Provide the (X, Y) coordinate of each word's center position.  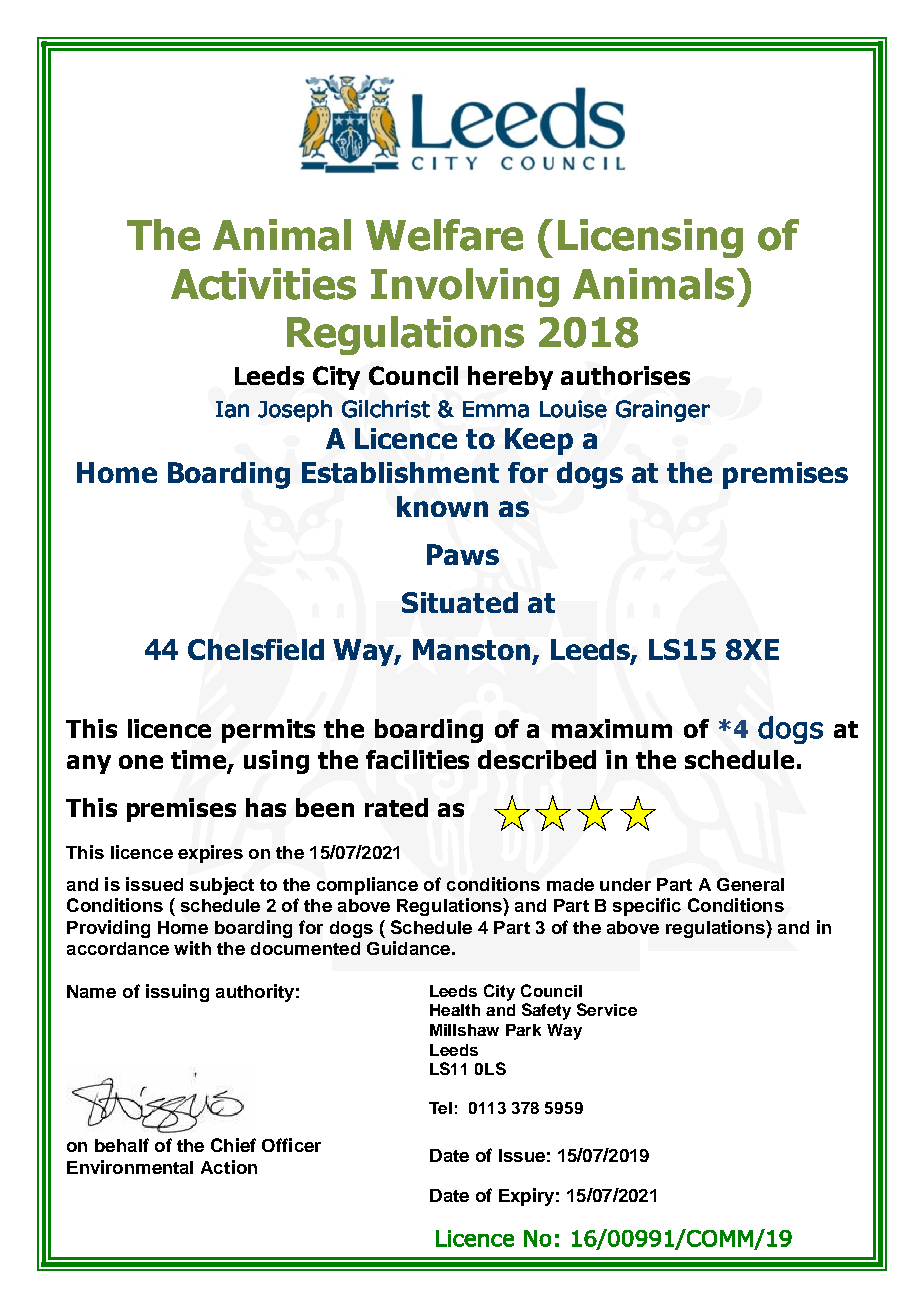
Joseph (295, 411)
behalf (122, 1145)
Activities (263, 284)
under (625, 884)
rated (396, 807)
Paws (463, 554)
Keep (539, 441)
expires (210, 854)
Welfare (444, 235)
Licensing (650, 238)
